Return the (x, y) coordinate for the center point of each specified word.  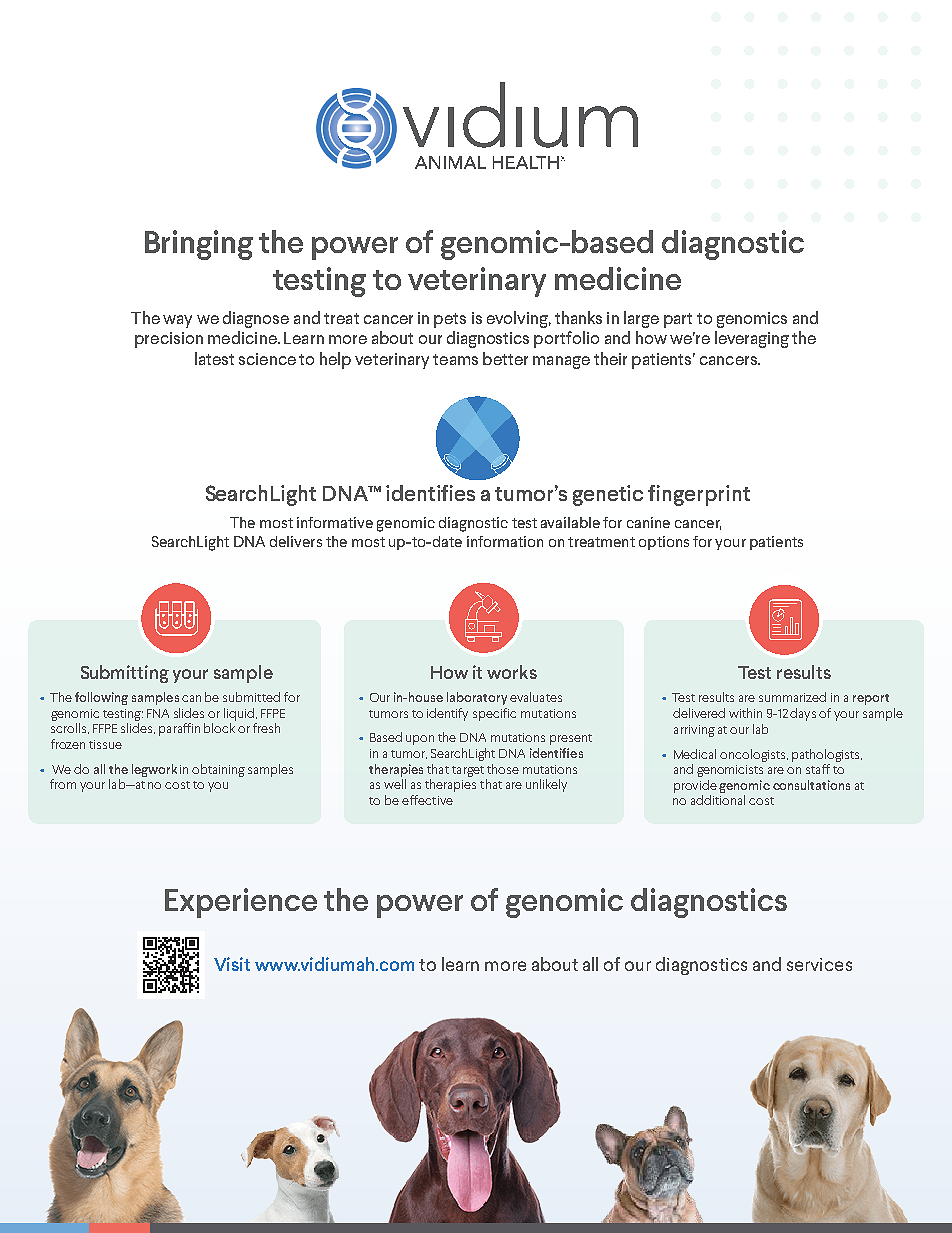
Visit (232, 964)
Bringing (199, 245)
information (505, 541)
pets (450, 320)
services (819, 964)
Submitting (125, 674)
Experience (241, 903)
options (664, 543)
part (678, 320)
